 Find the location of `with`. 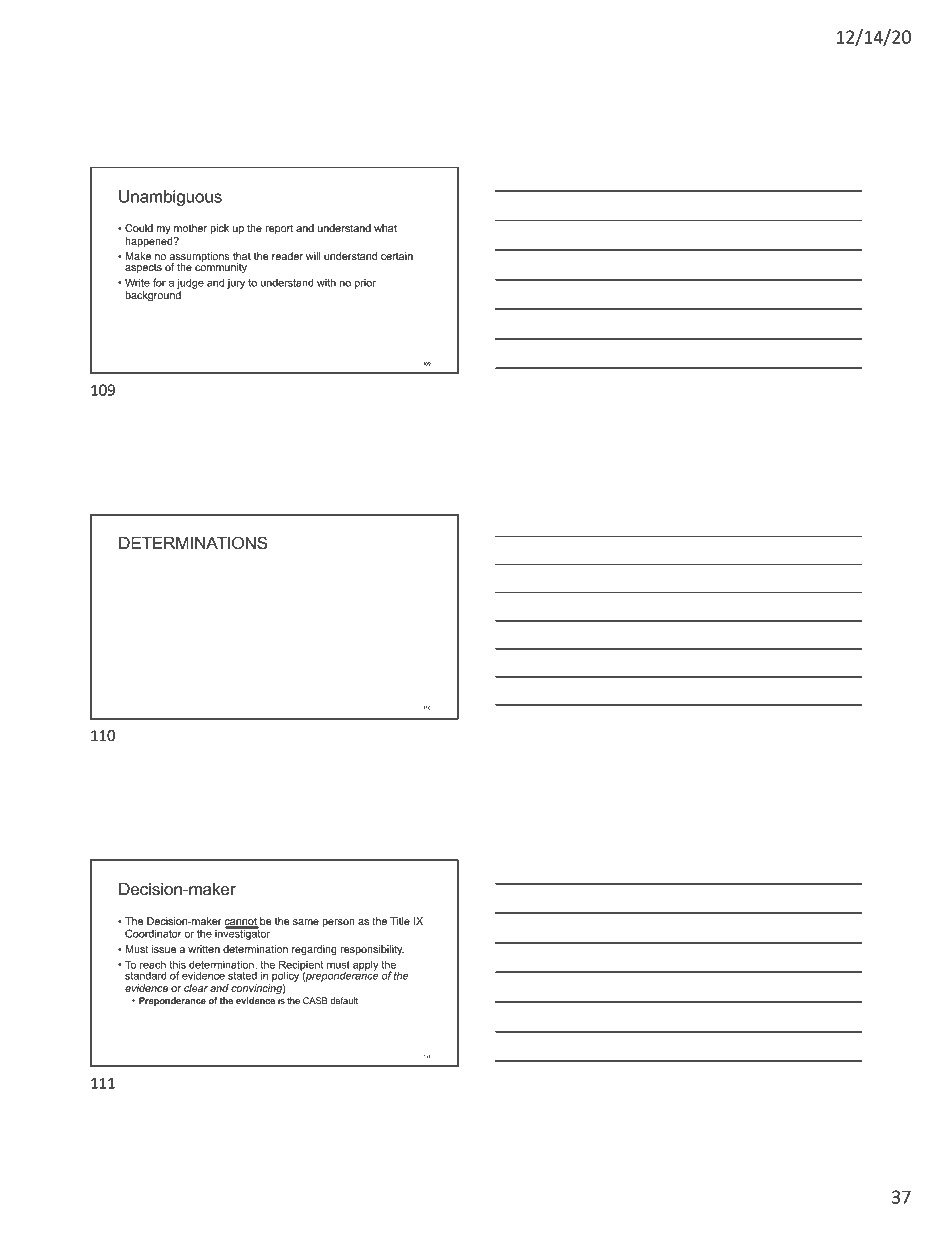

with is located at coordinates (326, 282).
